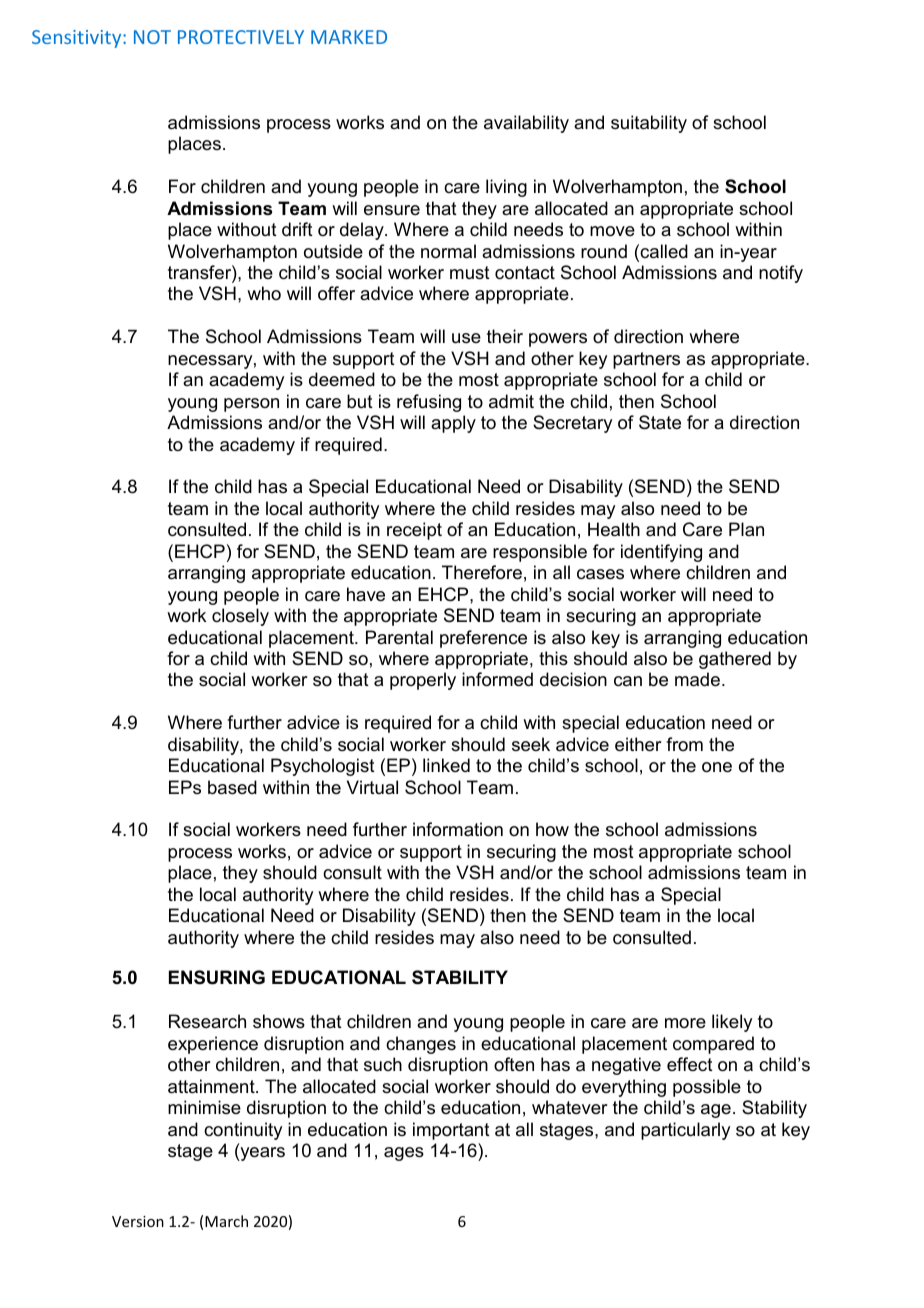 This screenshot has height=1308, width=924. I want to click on apply, so click(453, 424).
